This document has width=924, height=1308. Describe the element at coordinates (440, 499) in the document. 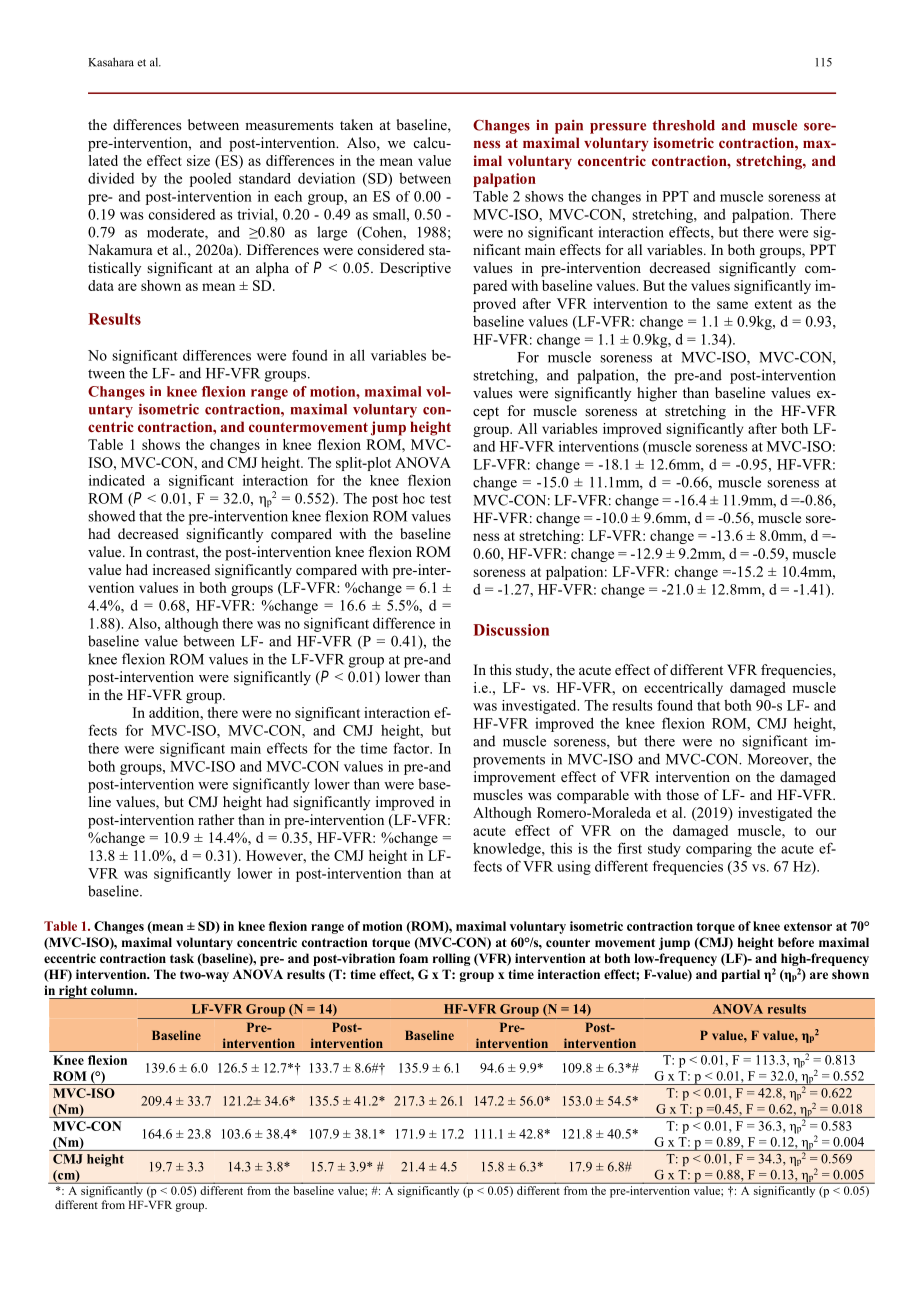

I see `test` at that location.
